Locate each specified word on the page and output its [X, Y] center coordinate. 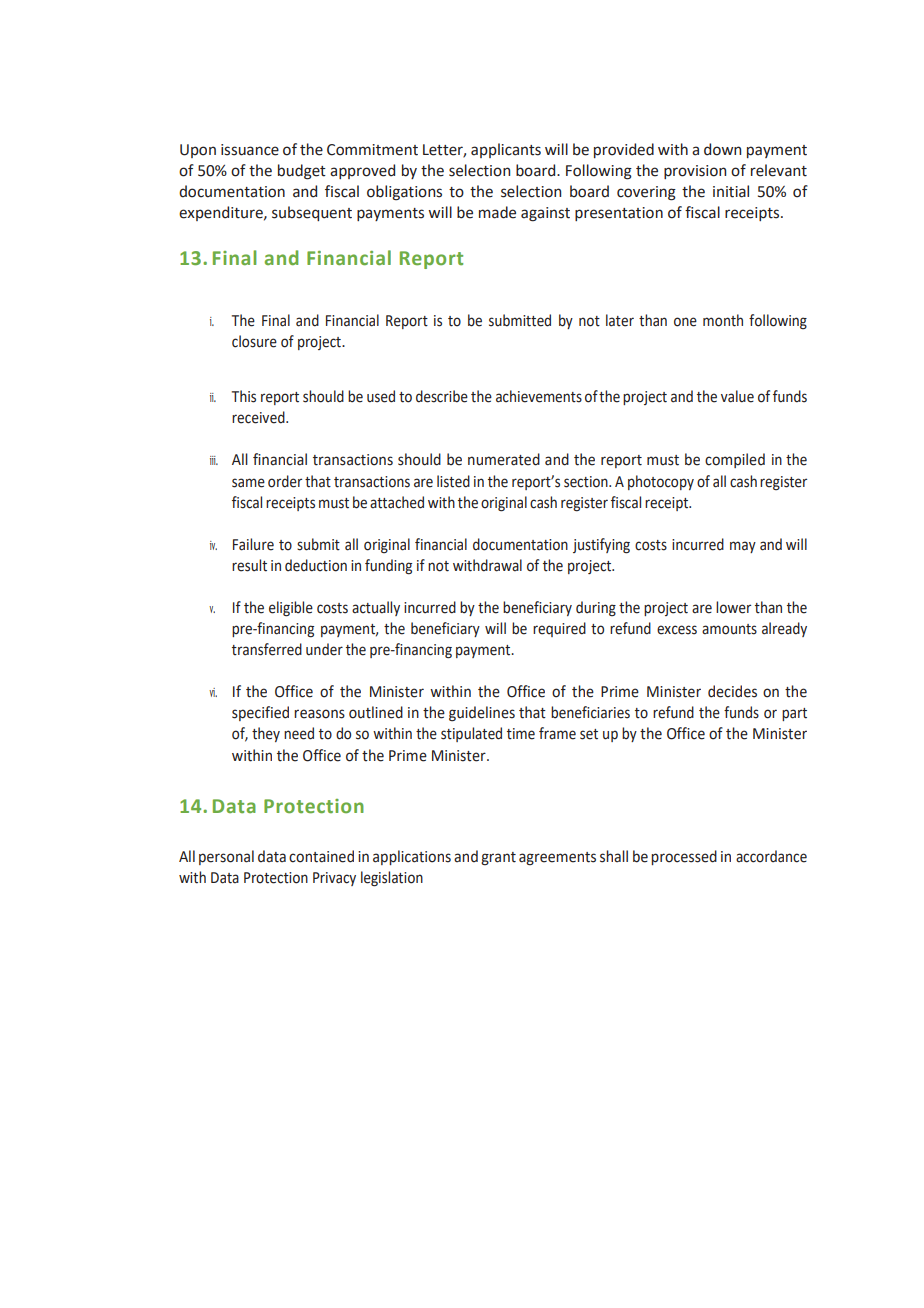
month [723, 320]
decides [732, 691]
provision [695, 172]
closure [254, 341]
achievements [539, 396]
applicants [506, 150]
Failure [253, 544]
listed [453, 481]
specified [260, 713]
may [743, 547]
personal [226, 857]
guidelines [482, 714]
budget [302, 172]
